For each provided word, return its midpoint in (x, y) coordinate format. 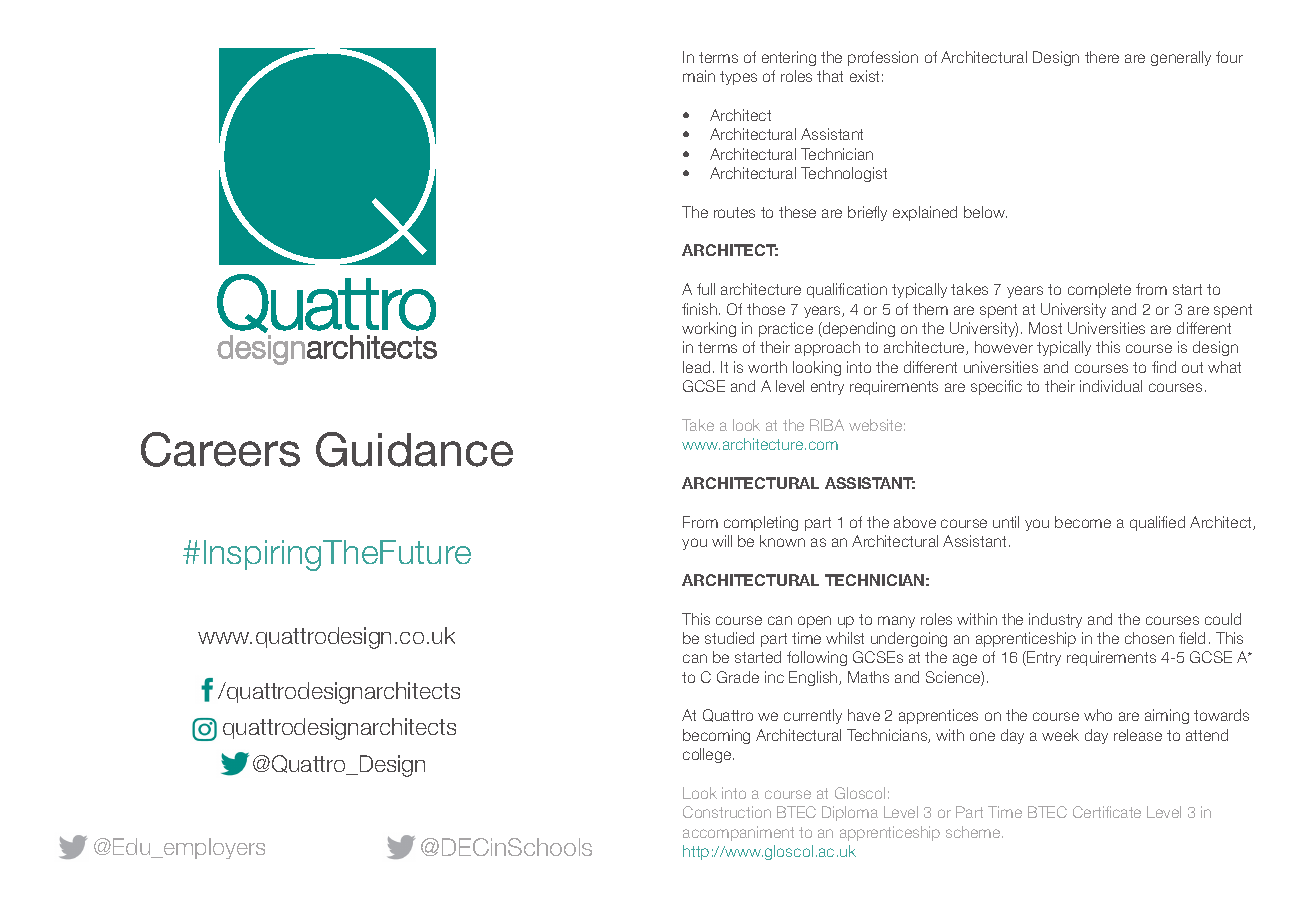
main (699, 76)
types (738, 78)
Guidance (414, 449)
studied (729, 638)
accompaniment (738, 833)
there (1102, 57)
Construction (727, 812)
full (706, 289)
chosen (1149, 638)
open (814, 622)
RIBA (827, 425)
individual (1111, 386)
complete (1099, 290)
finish (699, 309)
